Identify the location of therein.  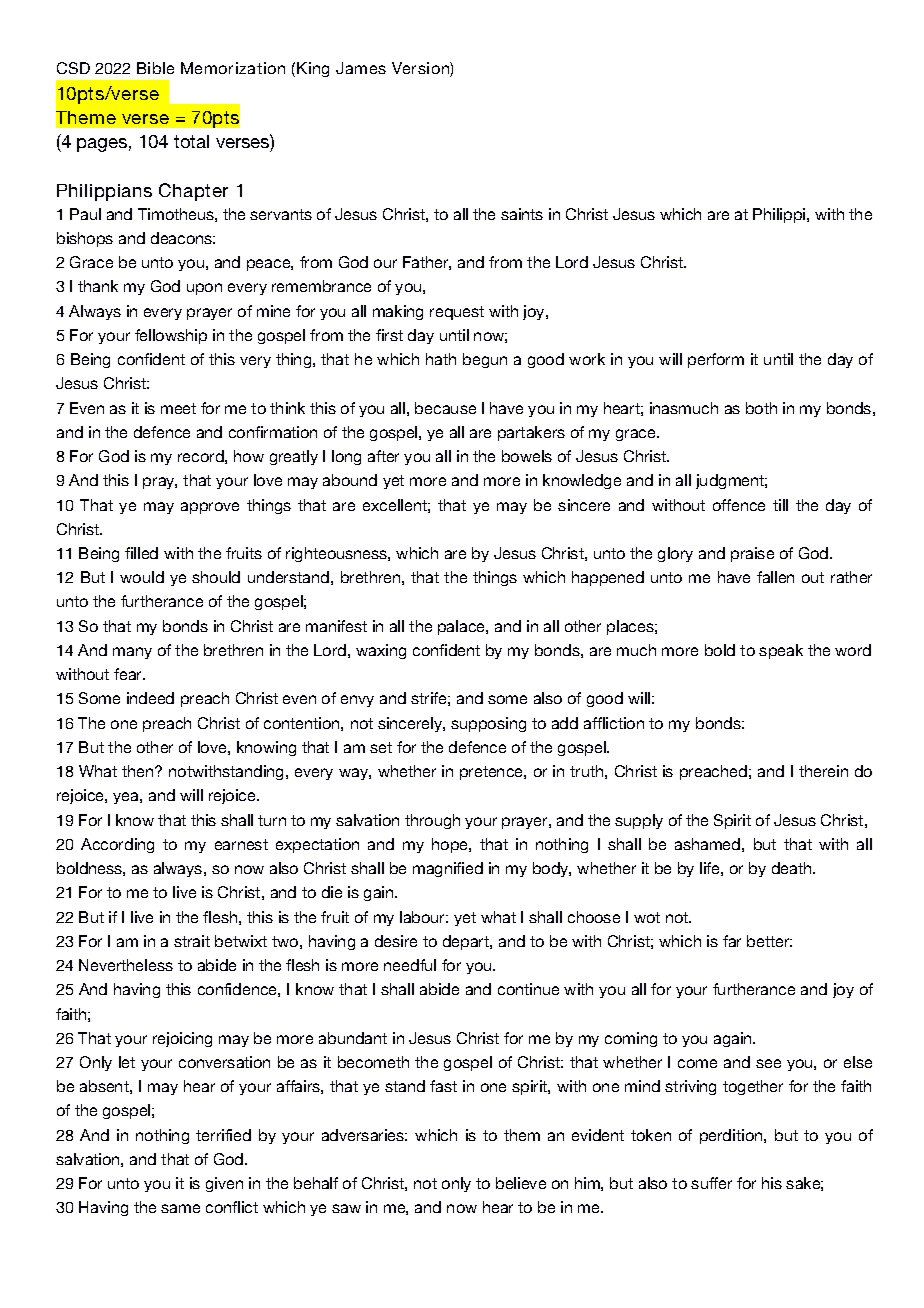
(823, 771).
